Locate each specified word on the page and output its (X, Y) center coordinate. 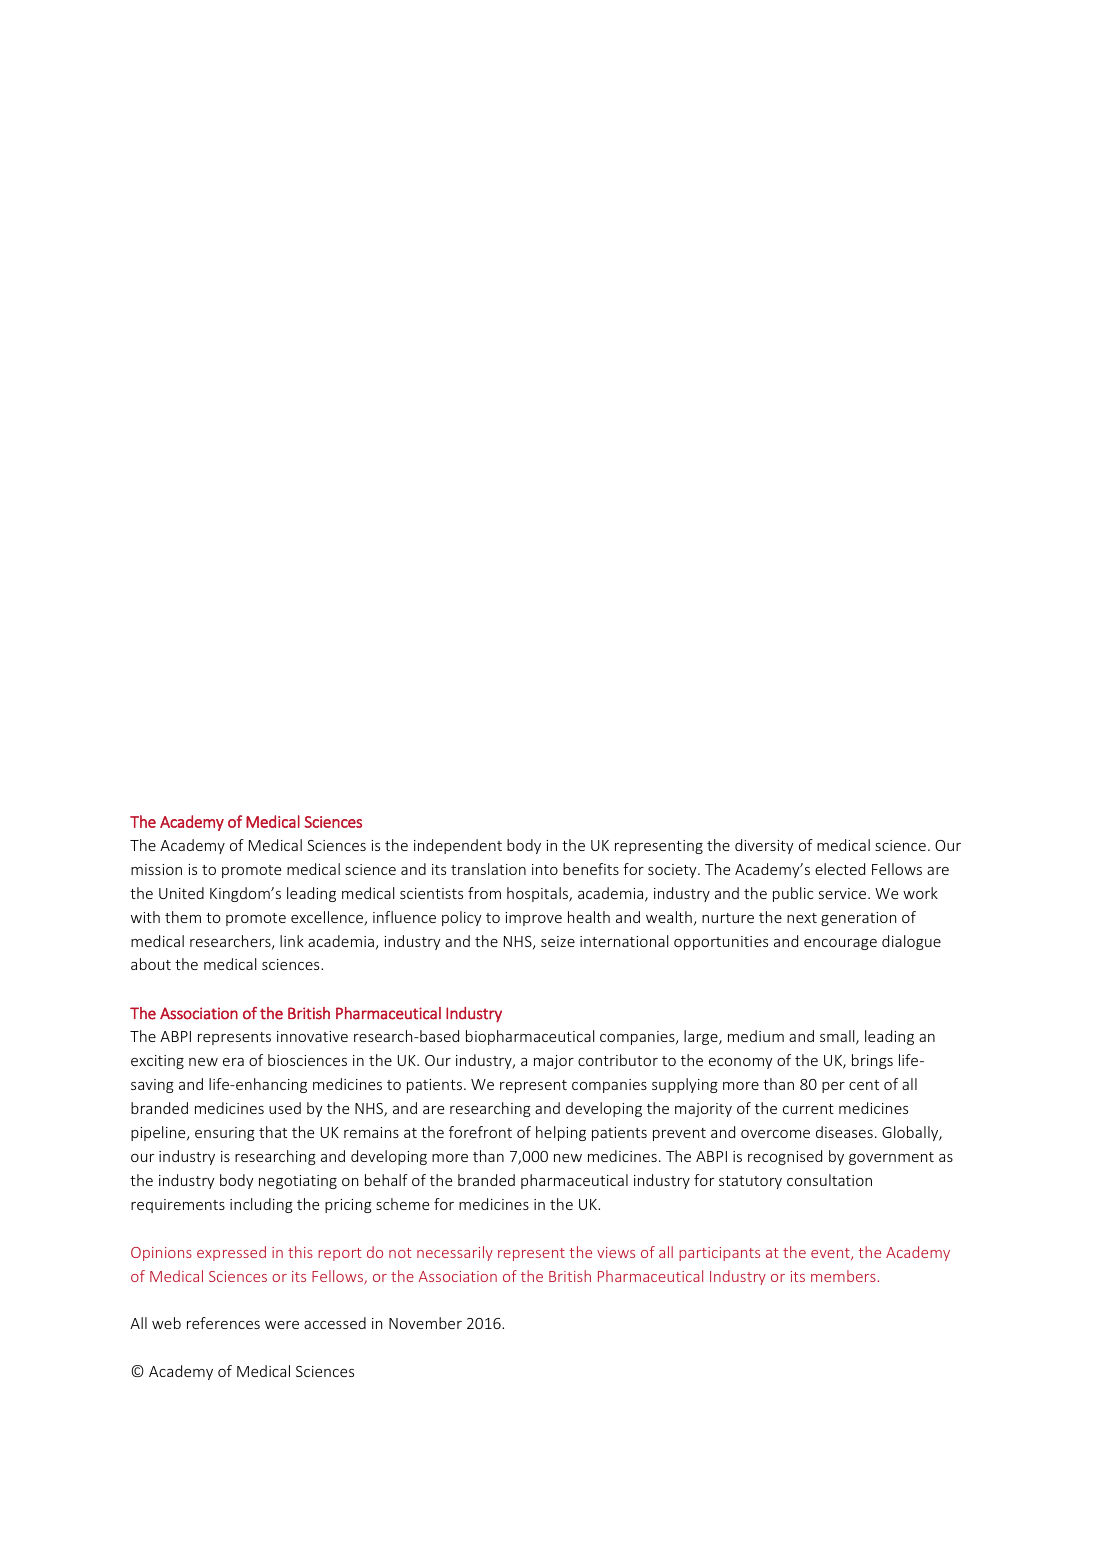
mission (156, 869)
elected (840, 869)
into (545, 869)
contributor (618, 1060)
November (425, 1323)
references (223, 1323)
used (285, 1108)
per (833, 1087)
